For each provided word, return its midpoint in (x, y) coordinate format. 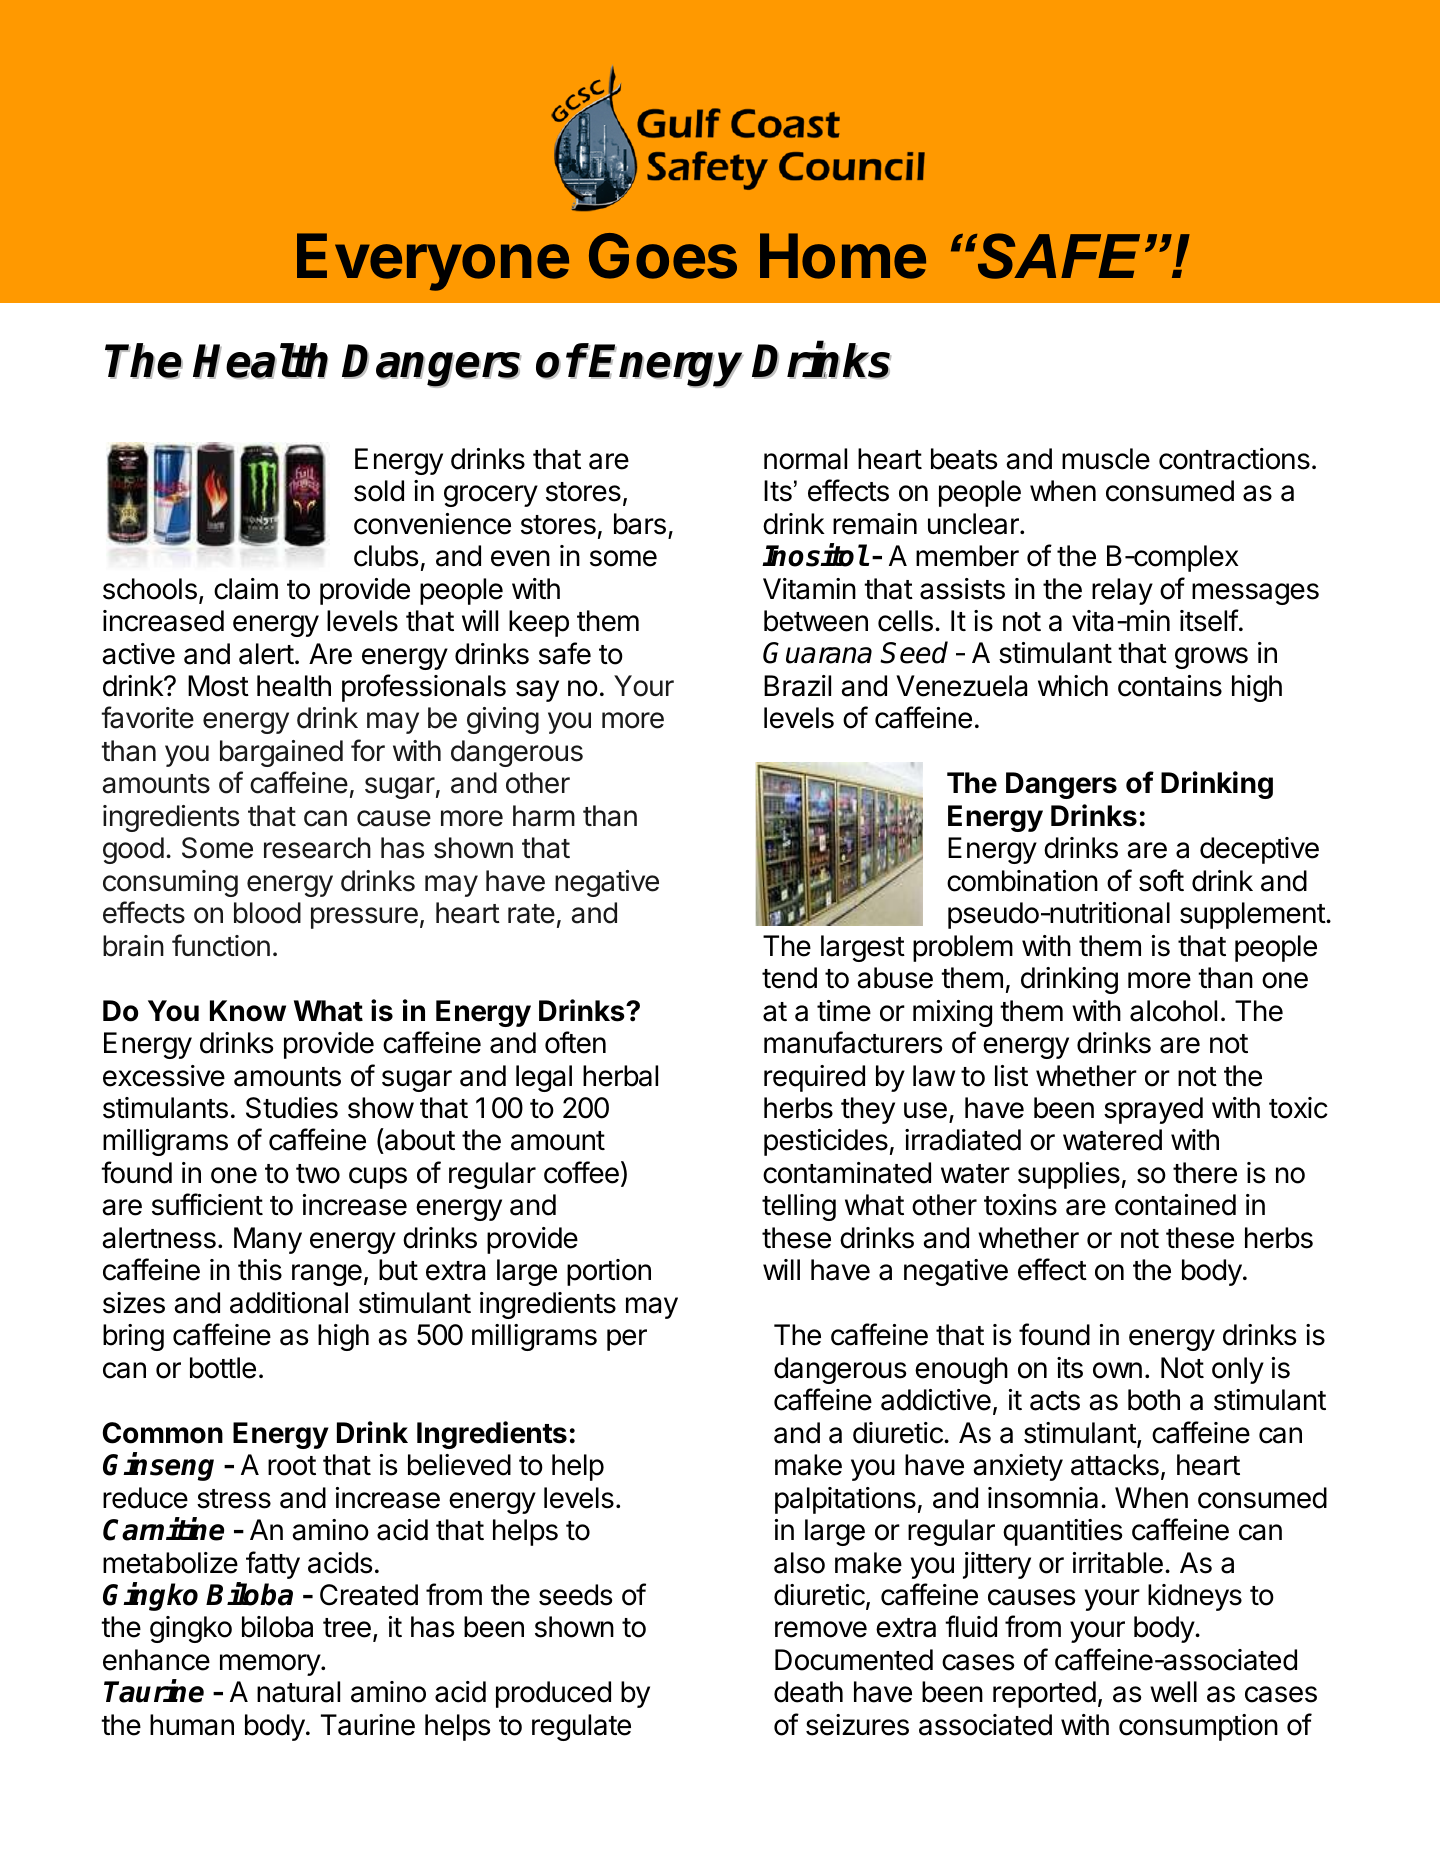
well (1173, 1692)
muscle (1106, 459)
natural (298, 1692)
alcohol (1173, 1011)
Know (248, 1011)
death (808, 1692)
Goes (663, 256)
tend (789, 978)
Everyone (433, 262)
